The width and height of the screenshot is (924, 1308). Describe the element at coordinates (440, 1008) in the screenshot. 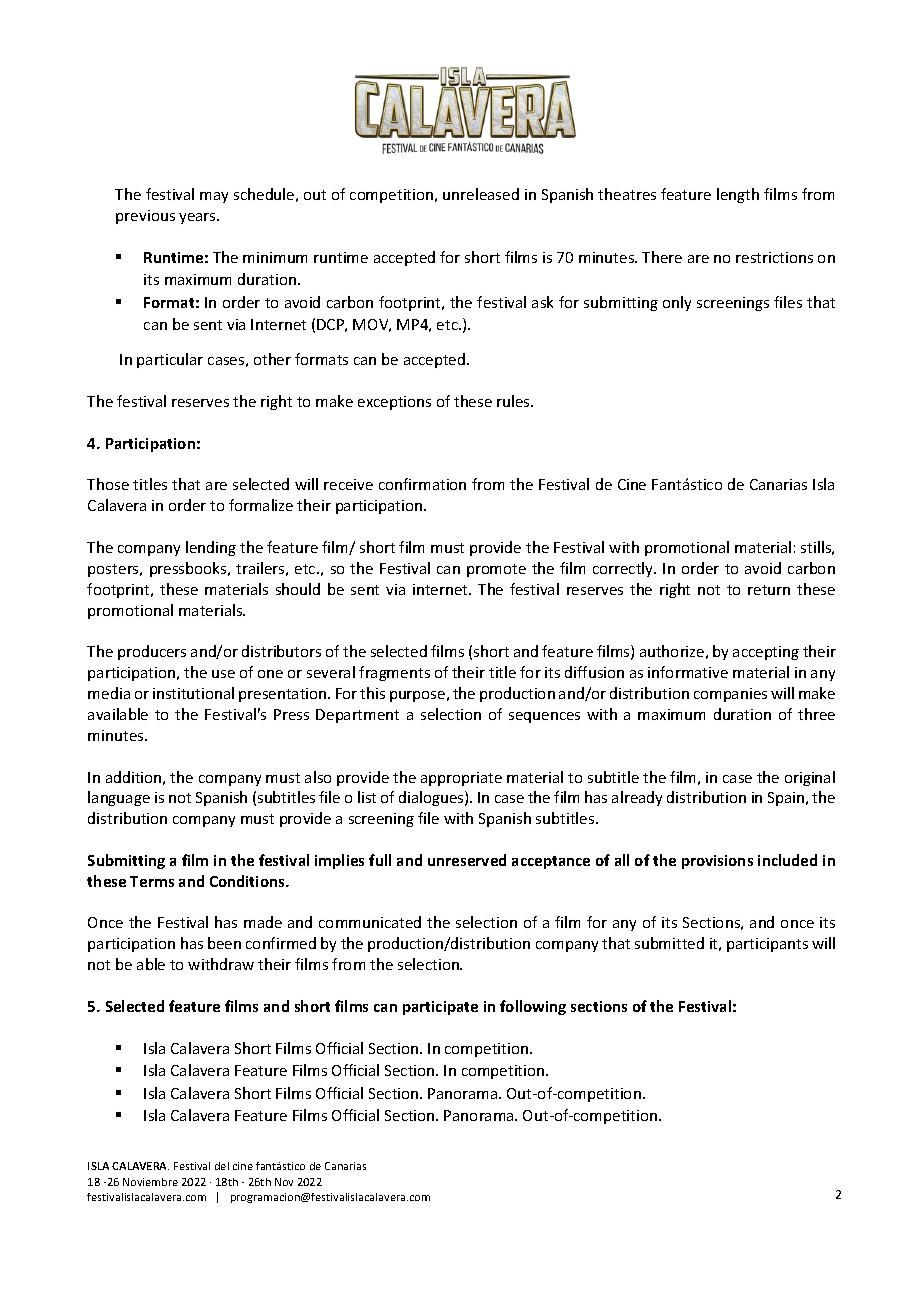

I see `participate` at that location.
